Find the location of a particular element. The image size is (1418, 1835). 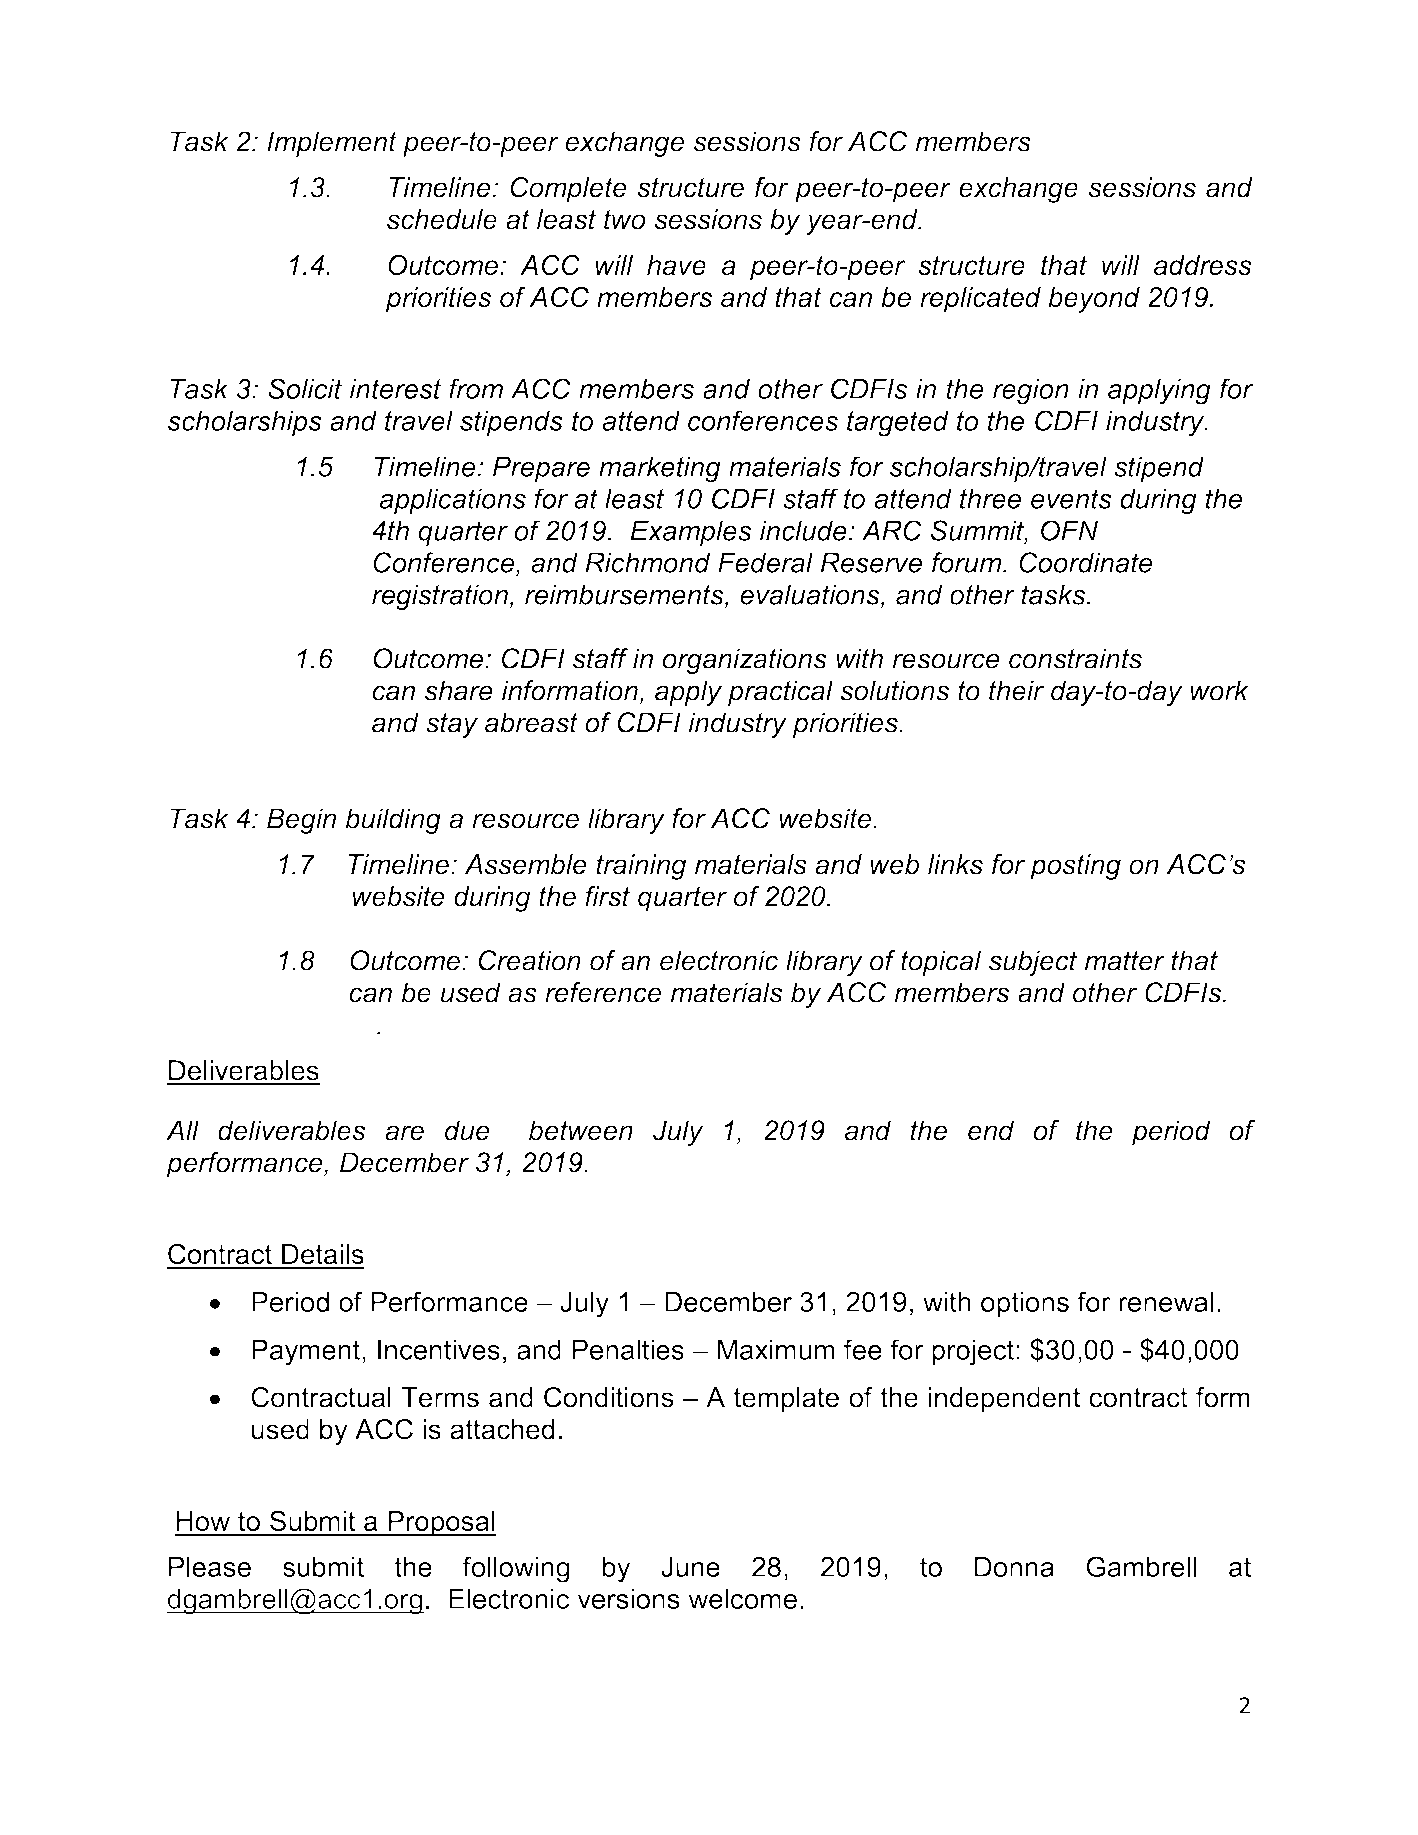

Please is located at coordinates (210, 1567).
